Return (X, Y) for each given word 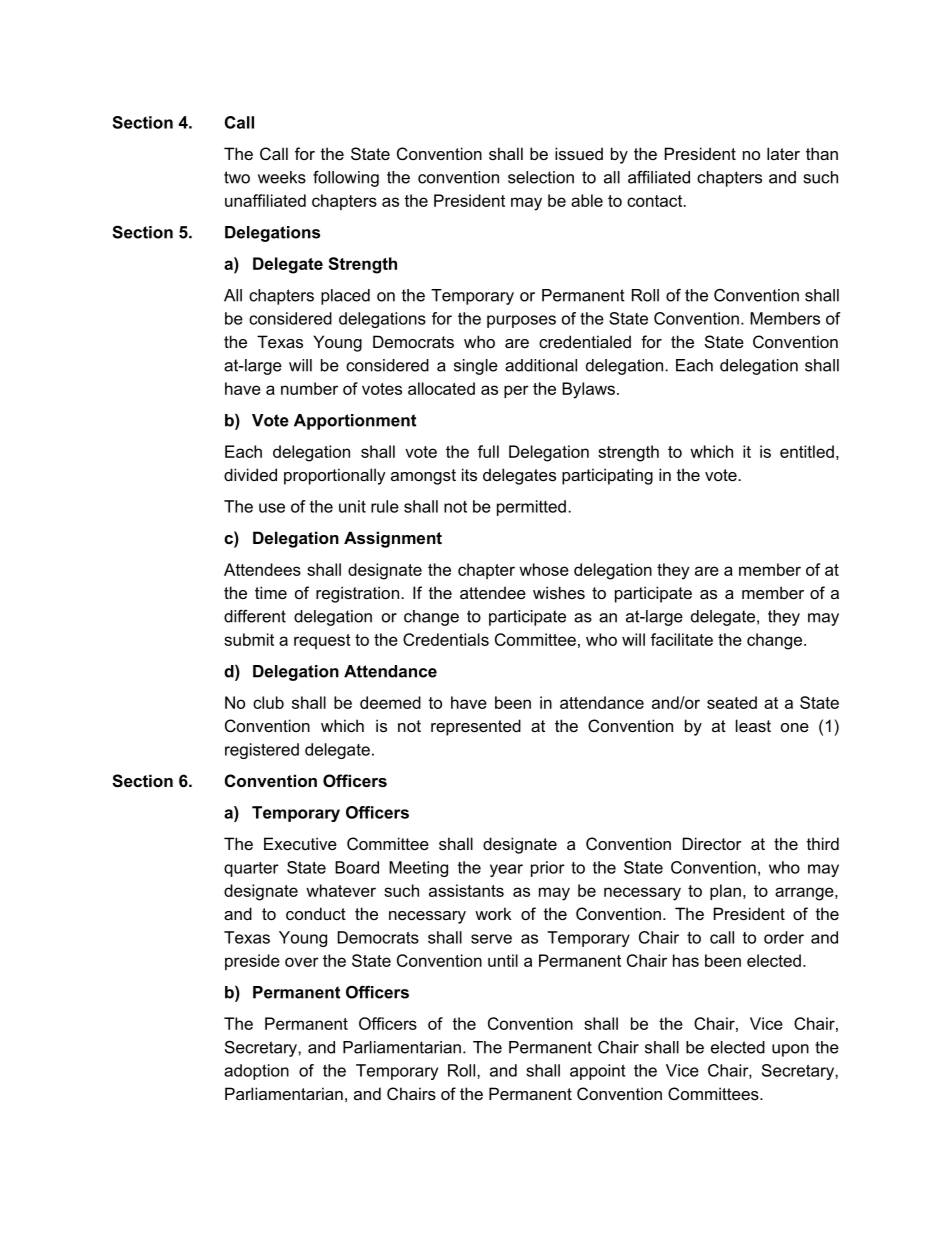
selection (541, 177)
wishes (559, 592)
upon (790, 1050)
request (322, 641)
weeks (282, 177)
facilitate (682, 639)
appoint (597, 1072)
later (783, 153)
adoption (256, 1072)
